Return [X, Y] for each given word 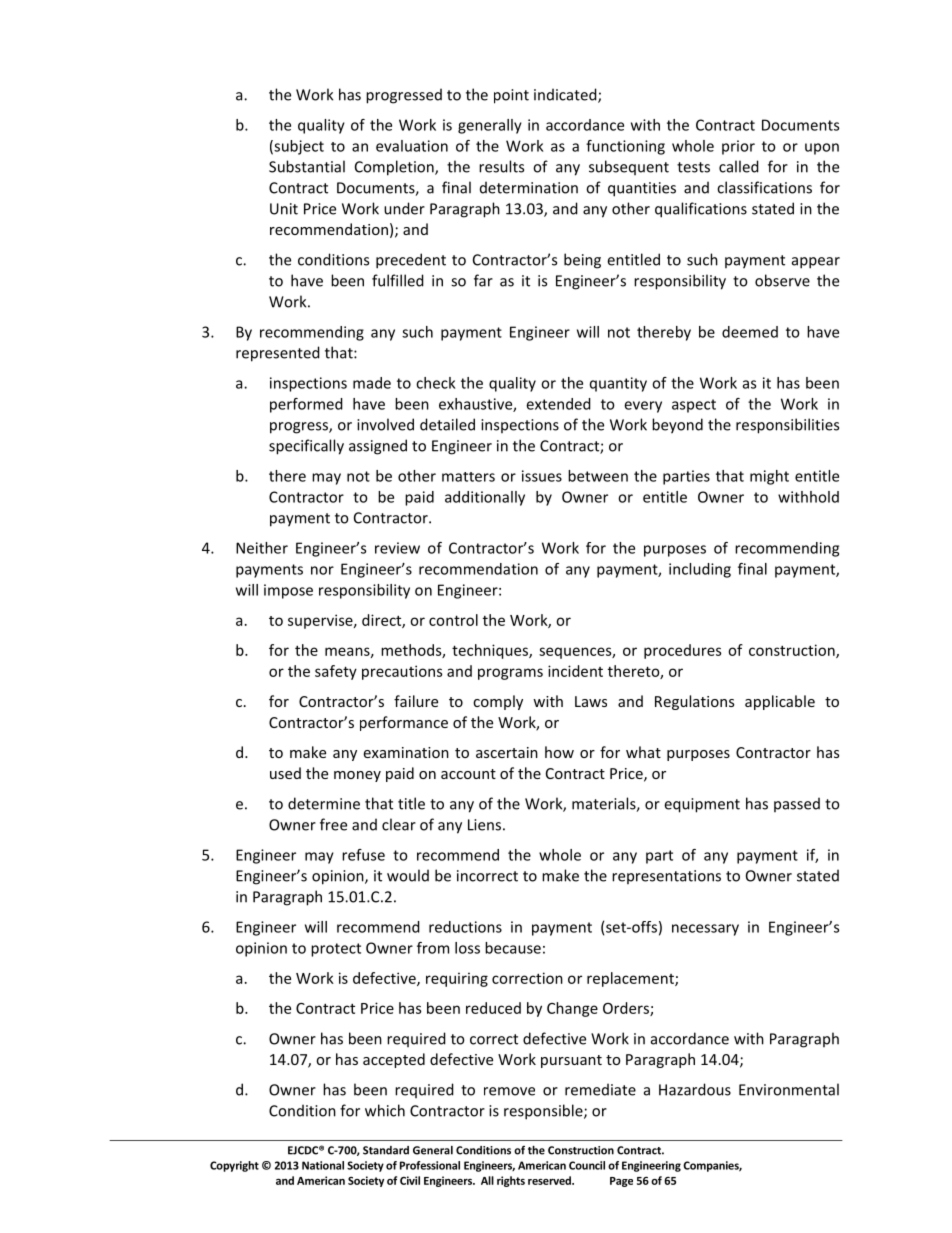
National [323, 1165]
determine [324, 803]
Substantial [307, 166]
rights [511, 1181]
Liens [484, 825]
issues [542, 476]
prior [738, 147]
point [511, 96]
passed [797, 804]
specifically [306, 447]
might [769, 477]
